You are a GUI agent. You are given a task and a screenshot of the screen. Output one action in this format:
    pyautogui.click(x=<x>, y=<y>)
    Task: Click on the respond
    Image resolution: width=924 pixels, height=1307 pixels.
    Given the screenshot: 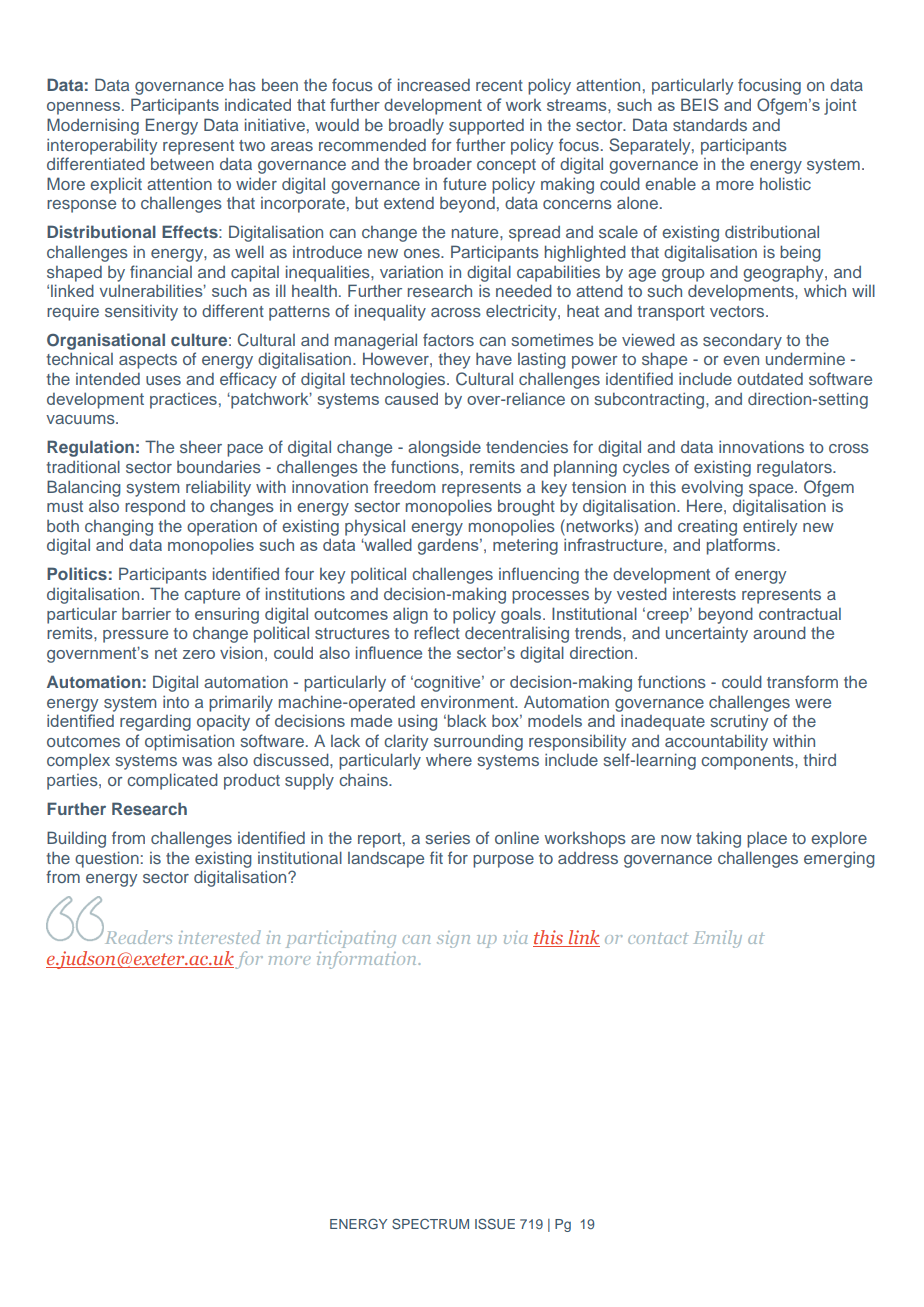 What is the action you would take?
    pyautogui.click(x=155, y=508)
